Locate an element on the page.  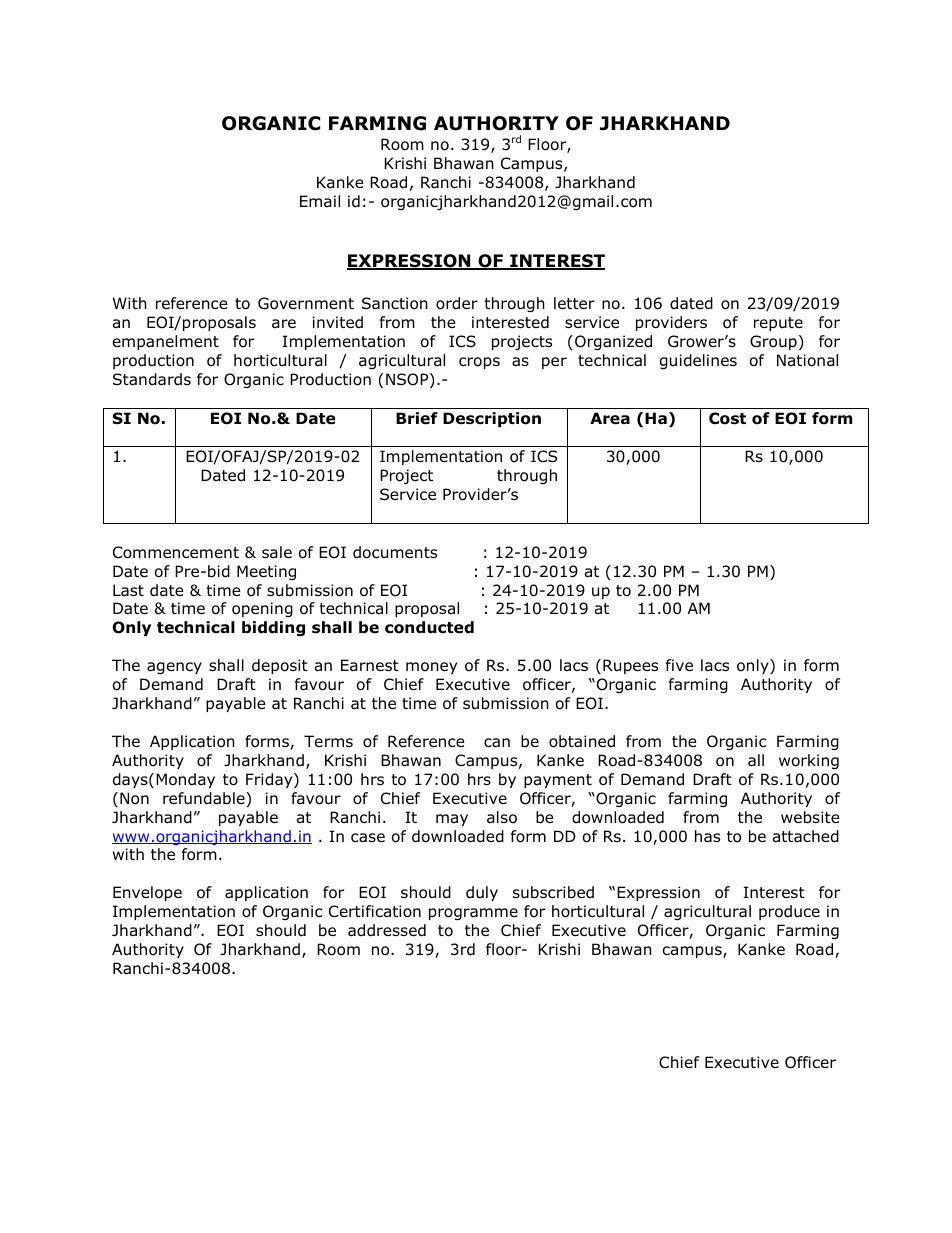
Certification is located at coordinates (375, 911).
